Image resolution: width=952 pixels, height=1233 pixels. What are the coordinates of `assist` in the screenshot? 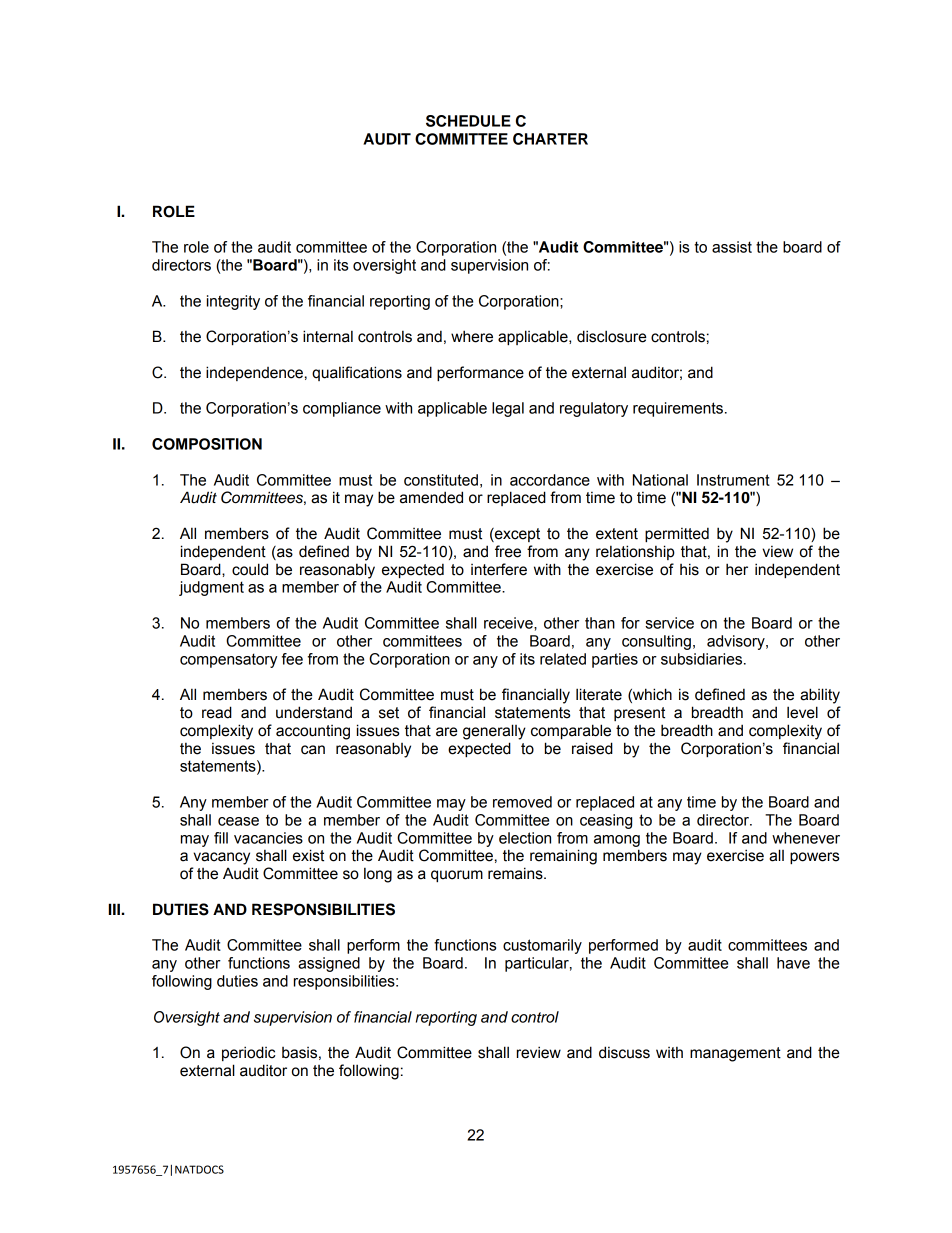 It's located at (732, 247).
